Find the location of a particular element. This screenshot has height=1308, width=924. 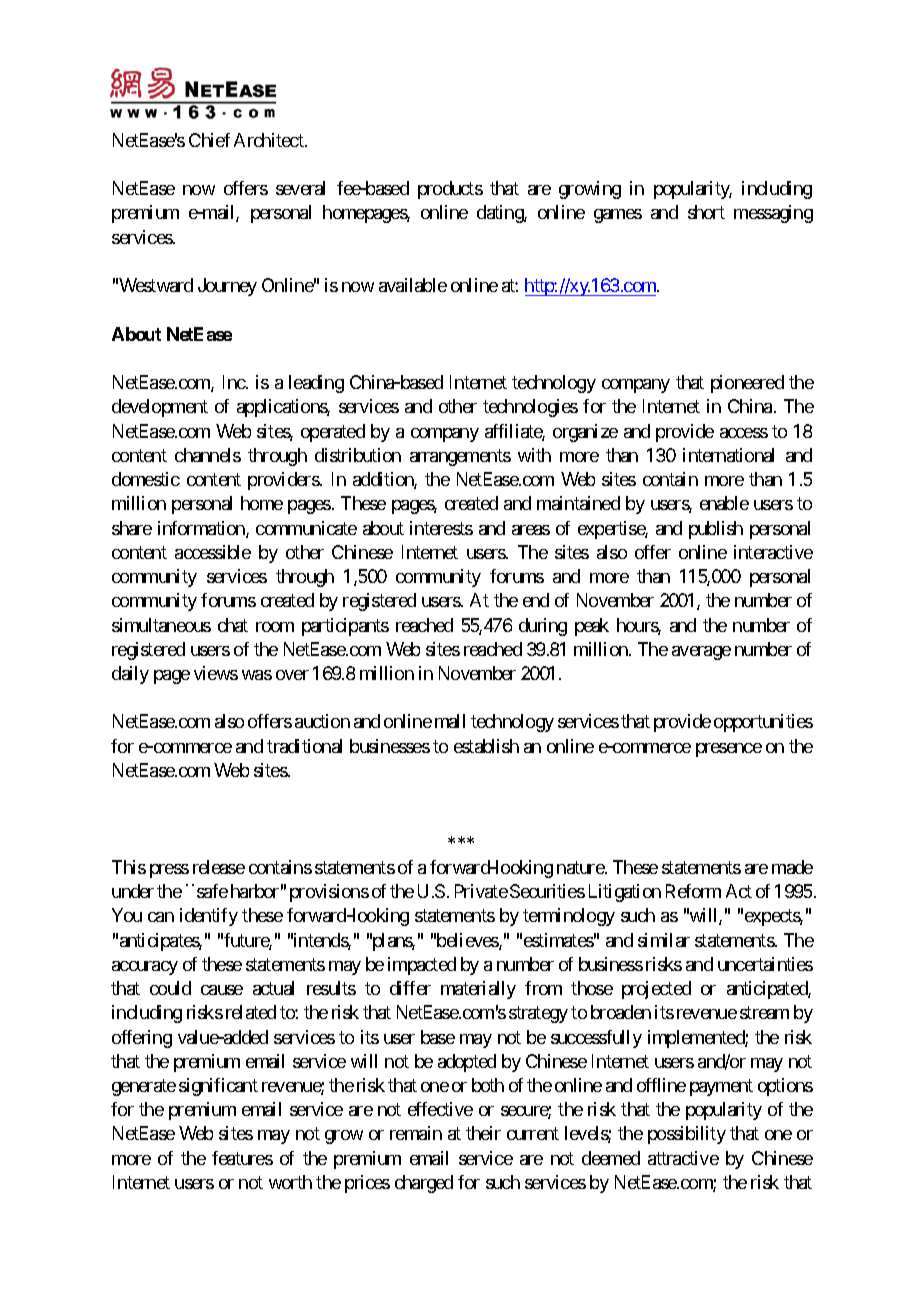

products is located at coordinates (450, 190).
